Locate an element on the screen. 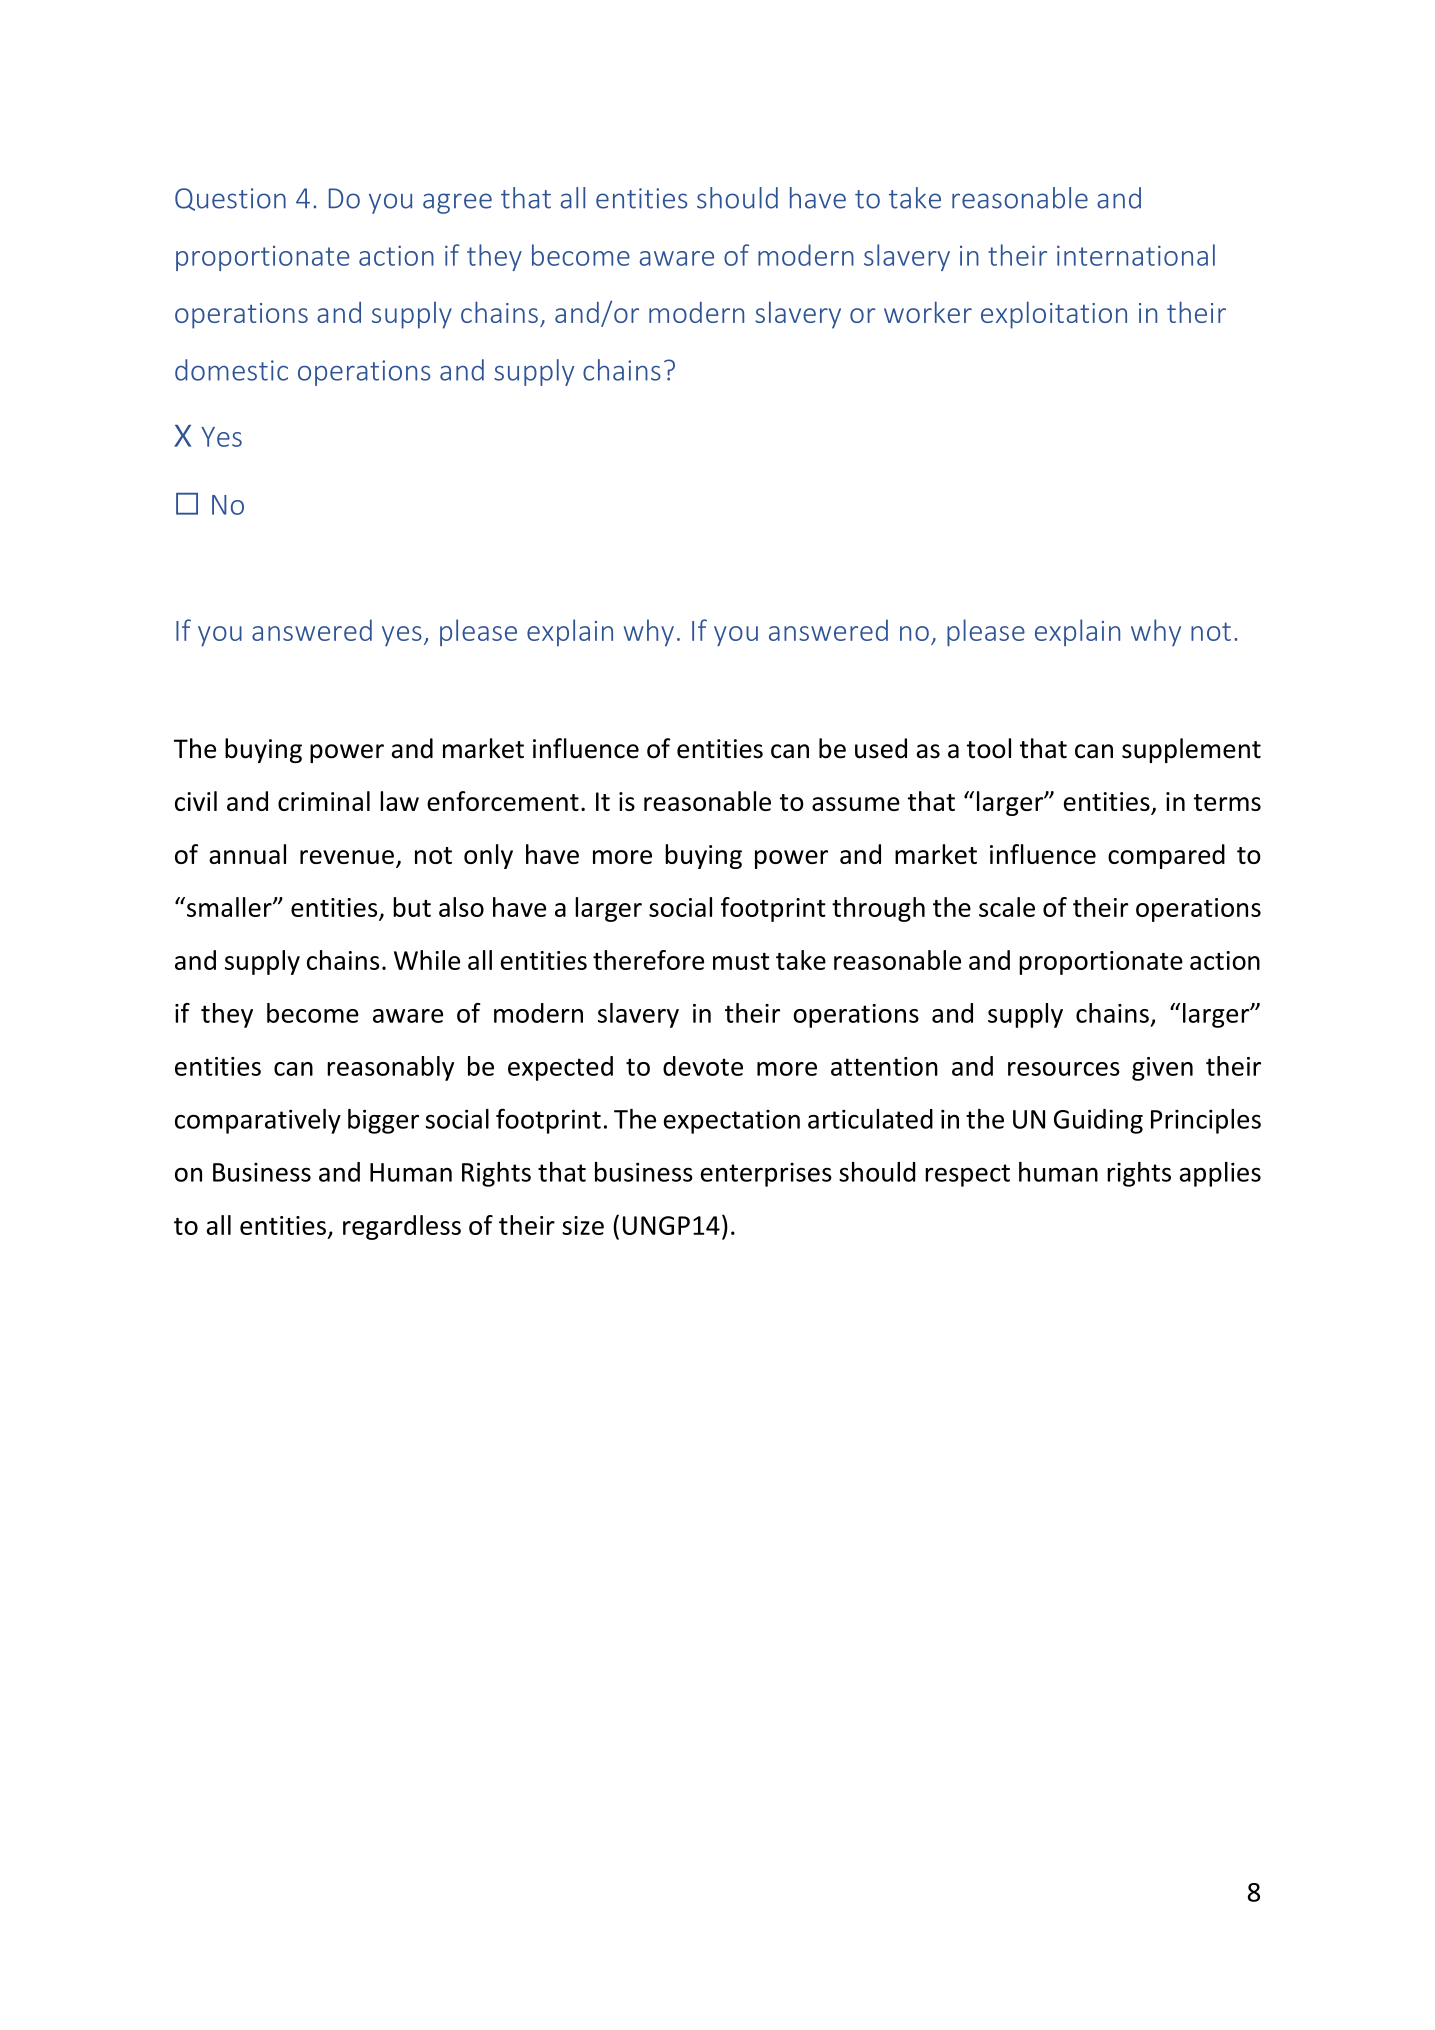 The image size is (1435, 2030). compared is located at coordinates (1166, 856).
